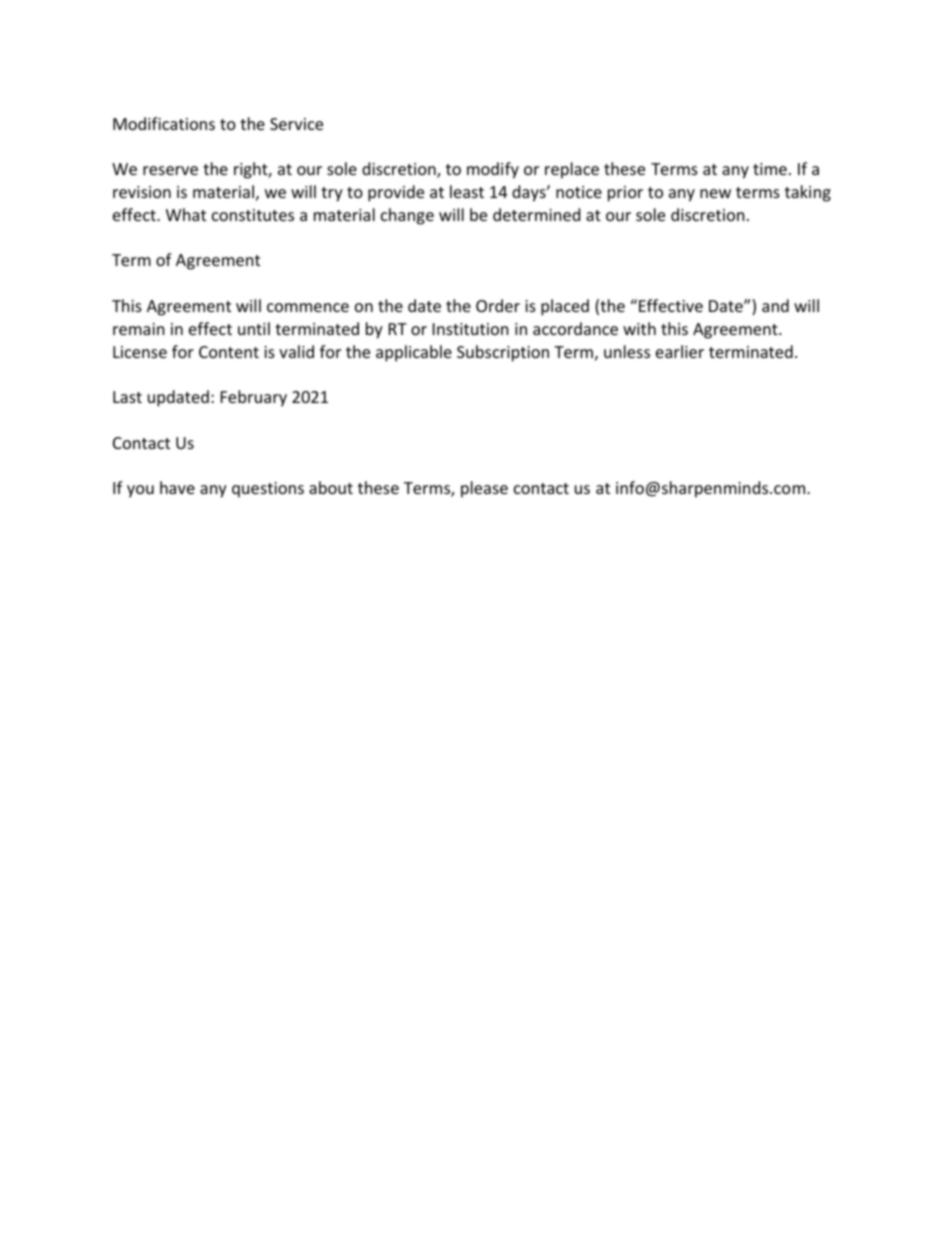 The image size is (952, 1233). What do you see at coordinates (164, 123) in the screenshot?
I see `Modifications` at bounding box center [164, 123].
